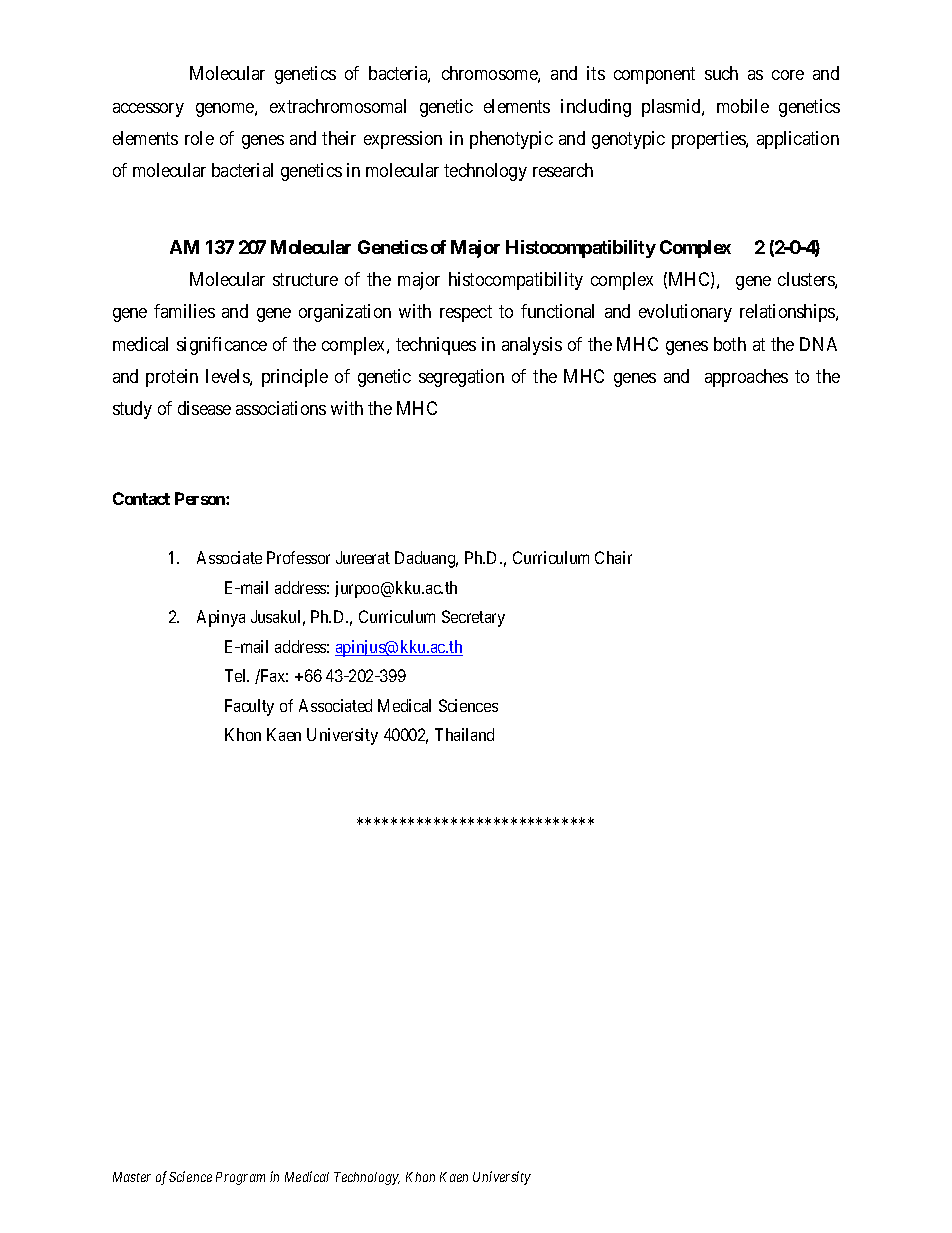 This document has height=1233, width=952. Describe the element at coordinates (511, 140) in the document. I see `phenotypic` at that location.
